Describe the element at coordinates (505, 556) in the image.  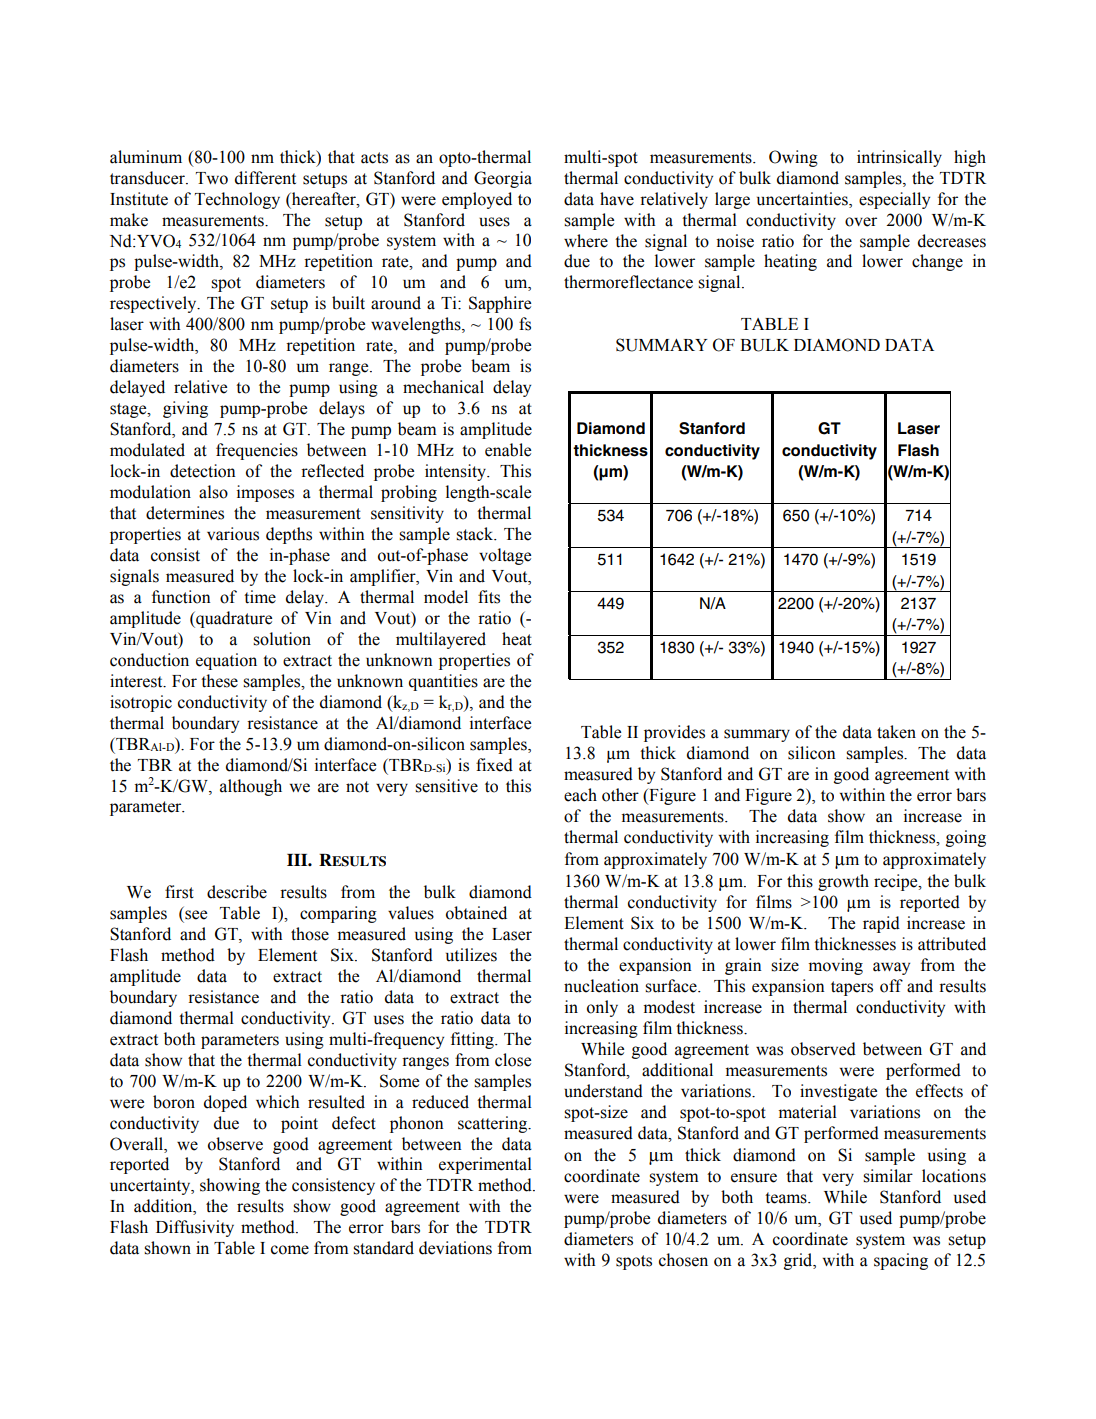
I see `voltage` at that location.
